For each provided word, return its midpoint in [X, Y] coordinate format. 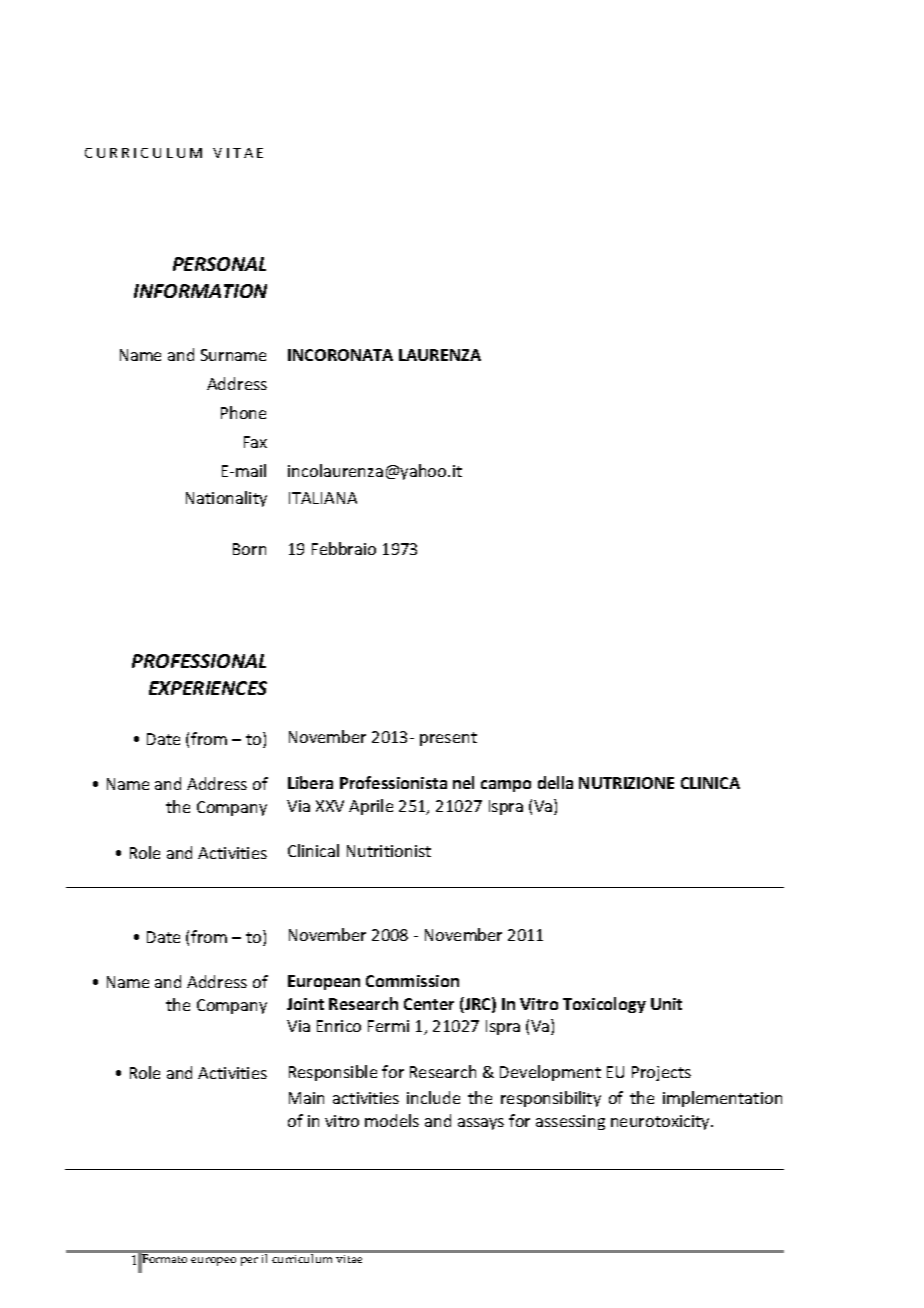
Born [249, 549]
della [555, 782]
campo [506, 786]
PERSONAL [219, 264]
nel [463, 782]
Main [306, 1098]
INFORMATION [200, 291]
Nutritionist [389, 851]
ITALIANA [323, 498]
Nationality [226, 499]
